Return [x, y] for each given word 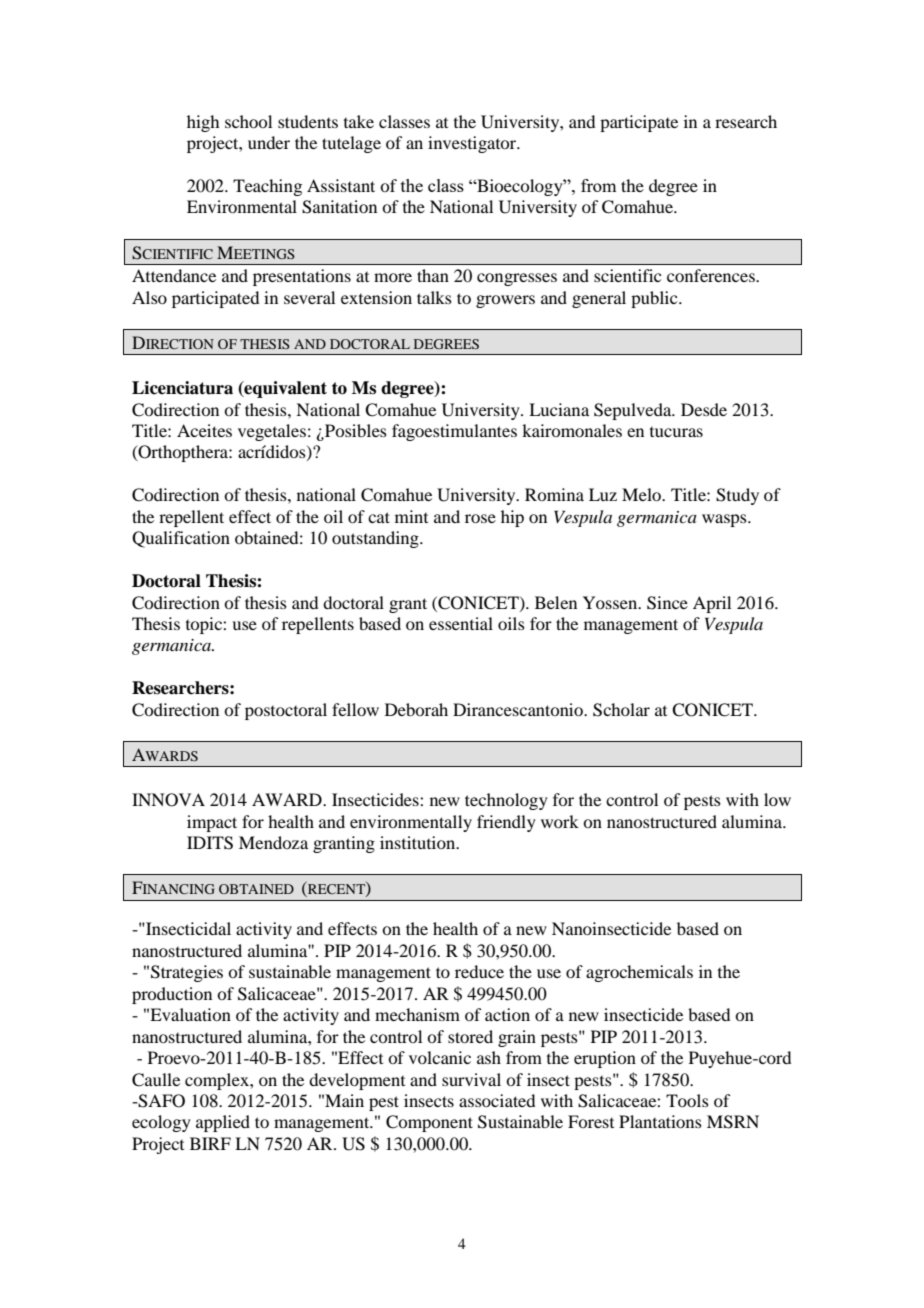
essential [461, 623]
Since [667, 603]
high [203, 123]
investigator [473, 144]
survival [471, 1079]
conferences [712, 275]
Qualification [181, 539]
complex [218, 1081]
